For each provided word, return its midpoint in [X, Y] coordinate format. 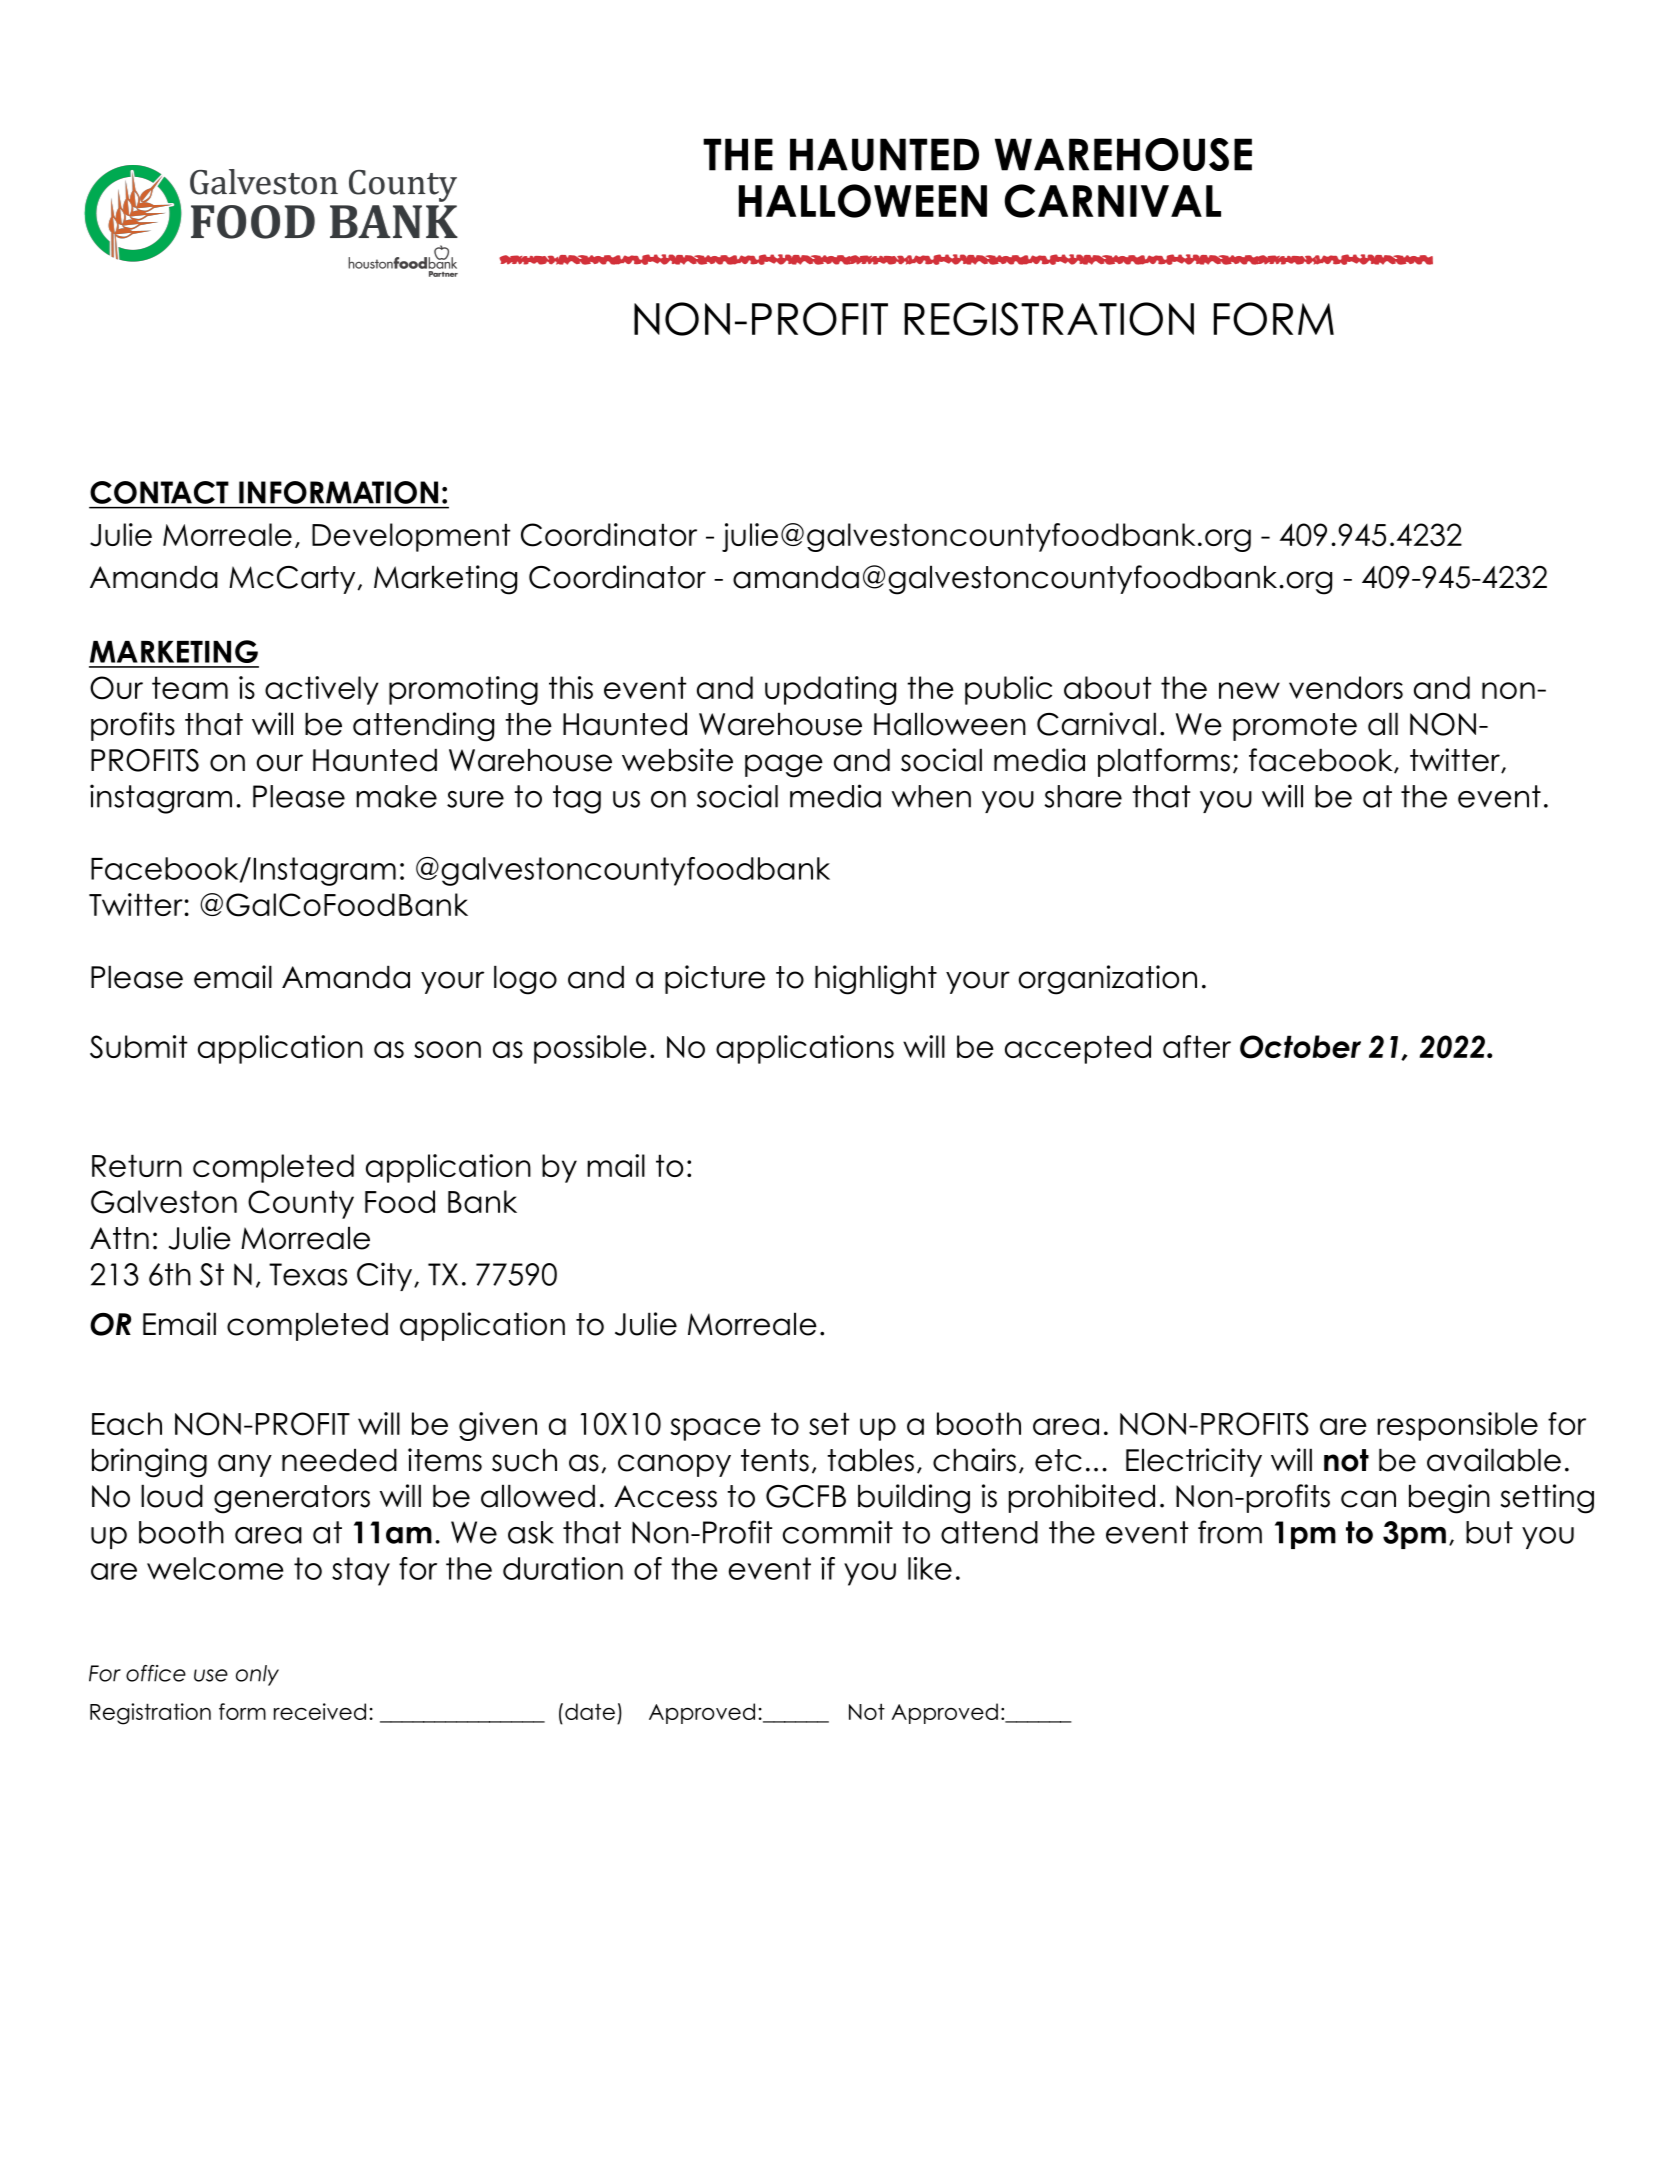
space [716, 1429]
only [257, 1675]
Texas [308, 1274]
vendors [1346, 687]
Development [411, 537]
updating [830, 690]
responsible [1457, 1426]
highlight [876, 980]
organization [1108, 980]
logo [525, 980]
